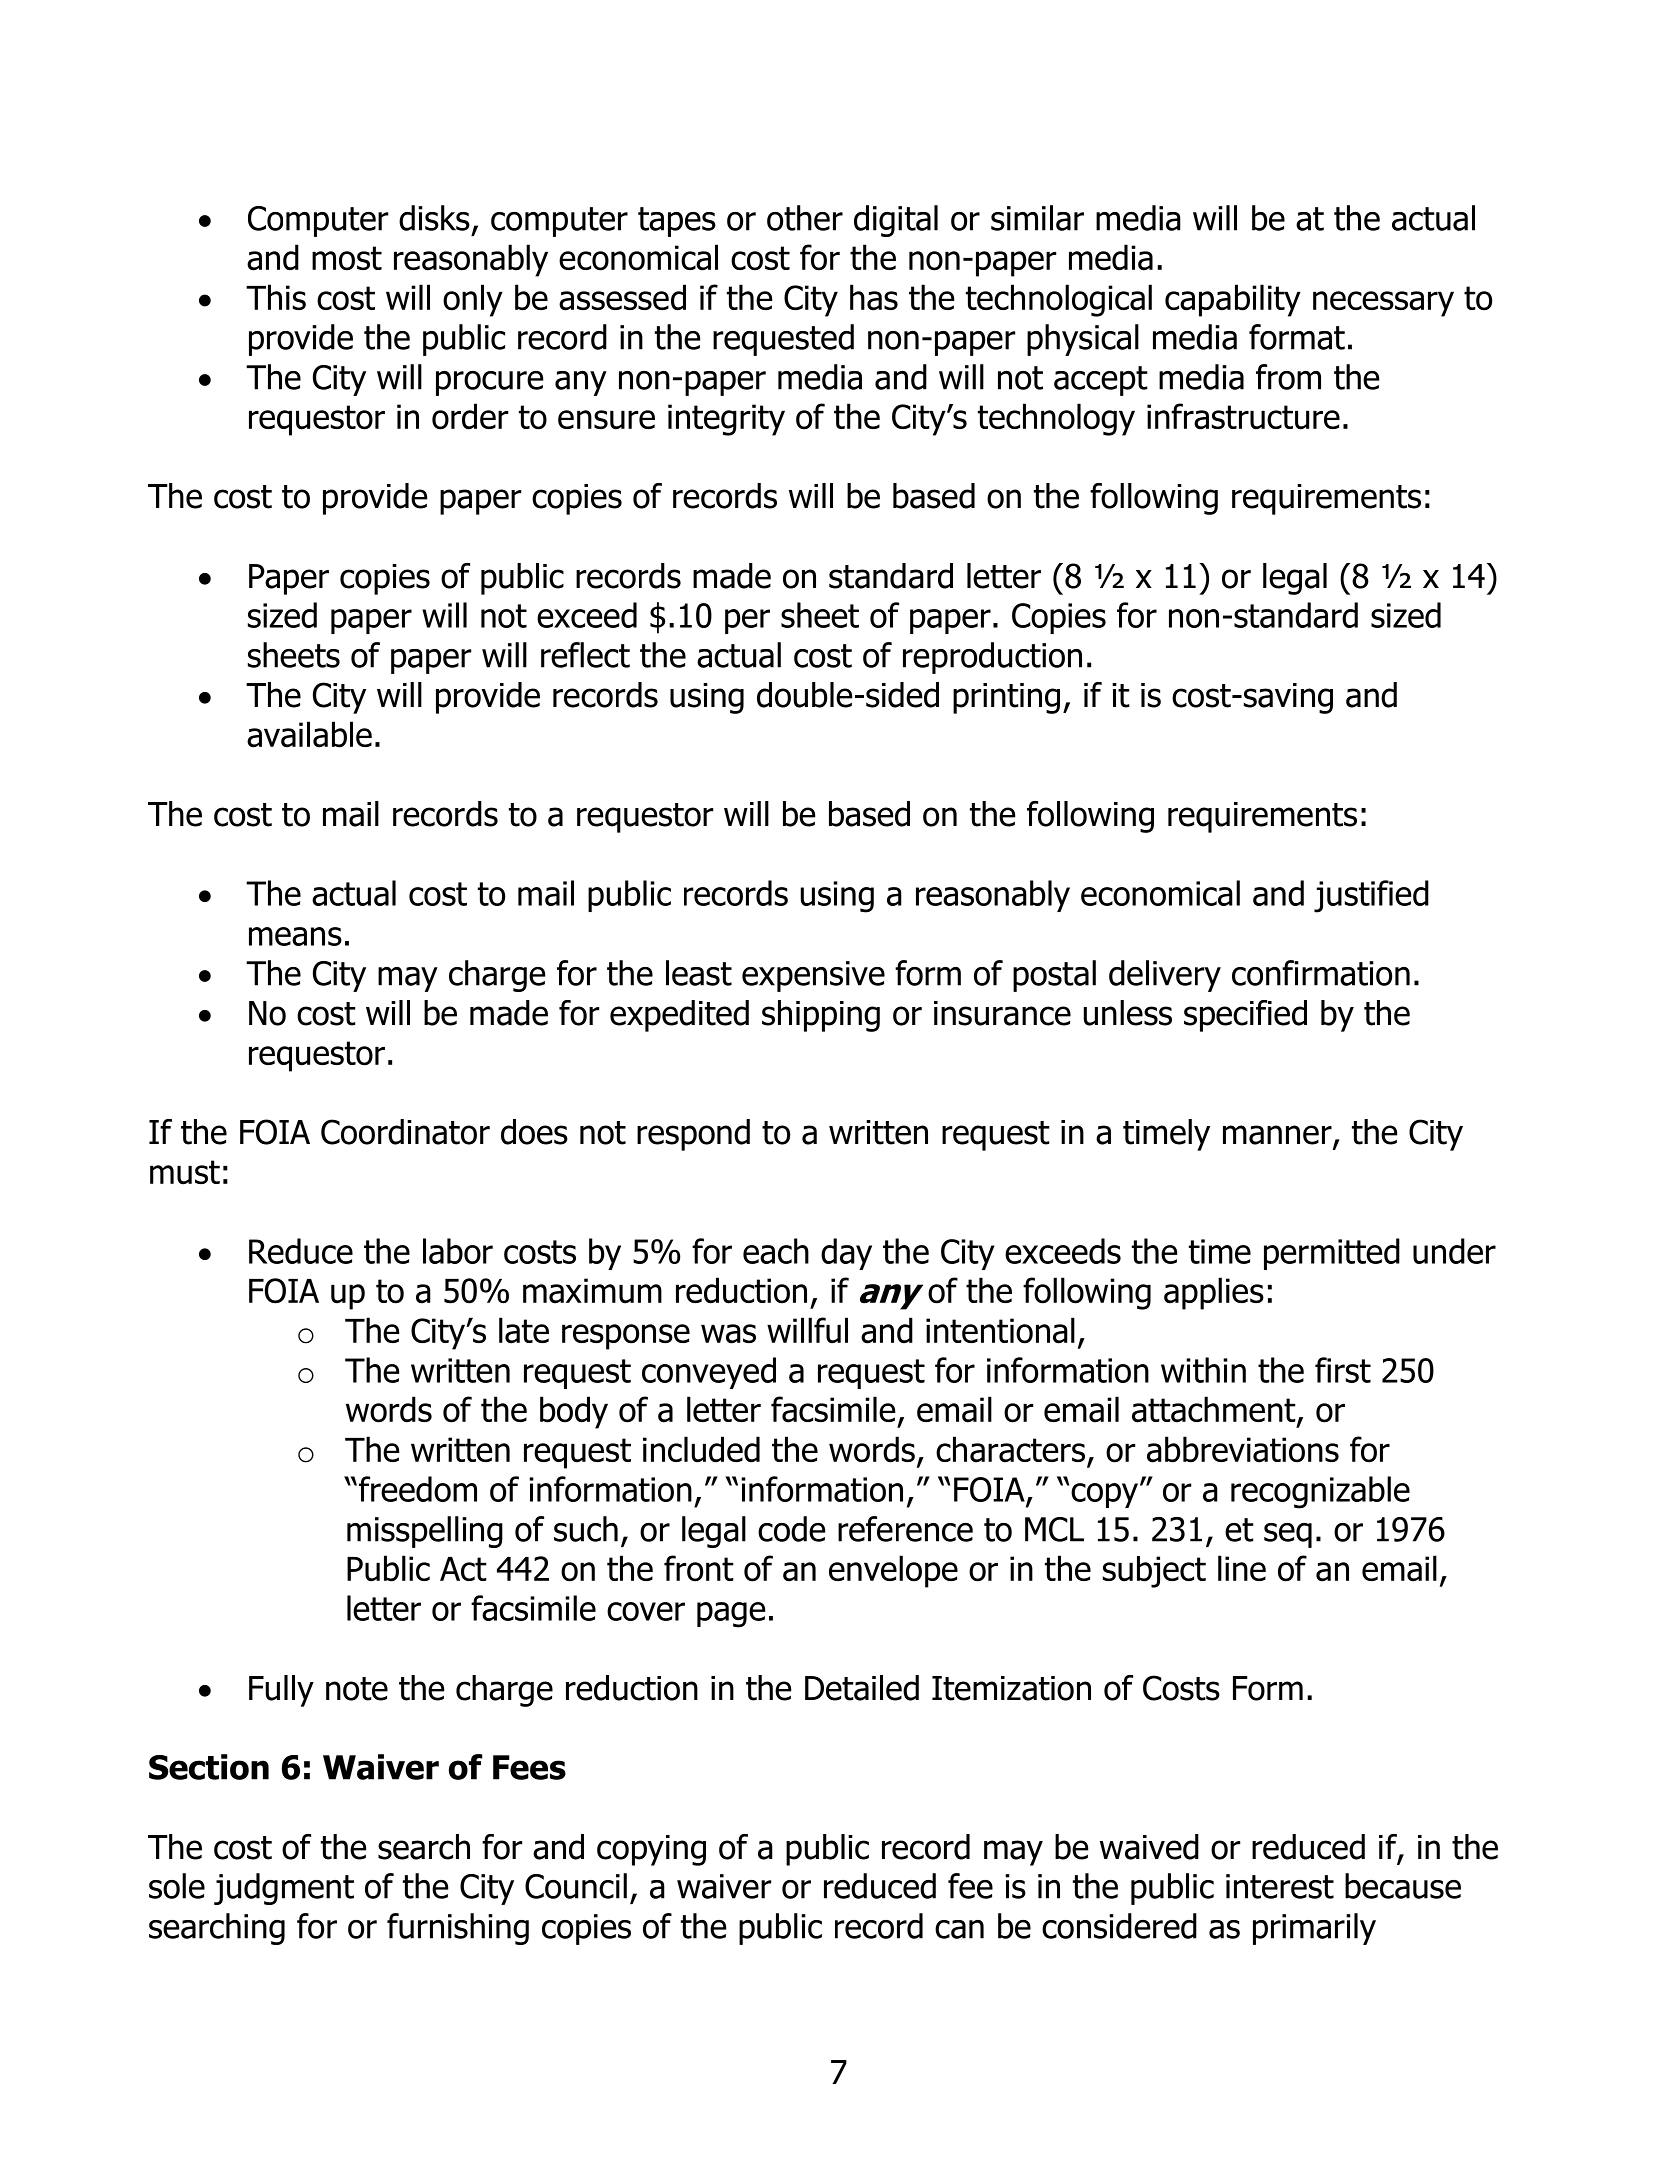 Image resolution: width=1677 pixels, height=2170 pixels. Describe the element at coordinates (309, 734) in the screenshot. I see `available` at that location.
